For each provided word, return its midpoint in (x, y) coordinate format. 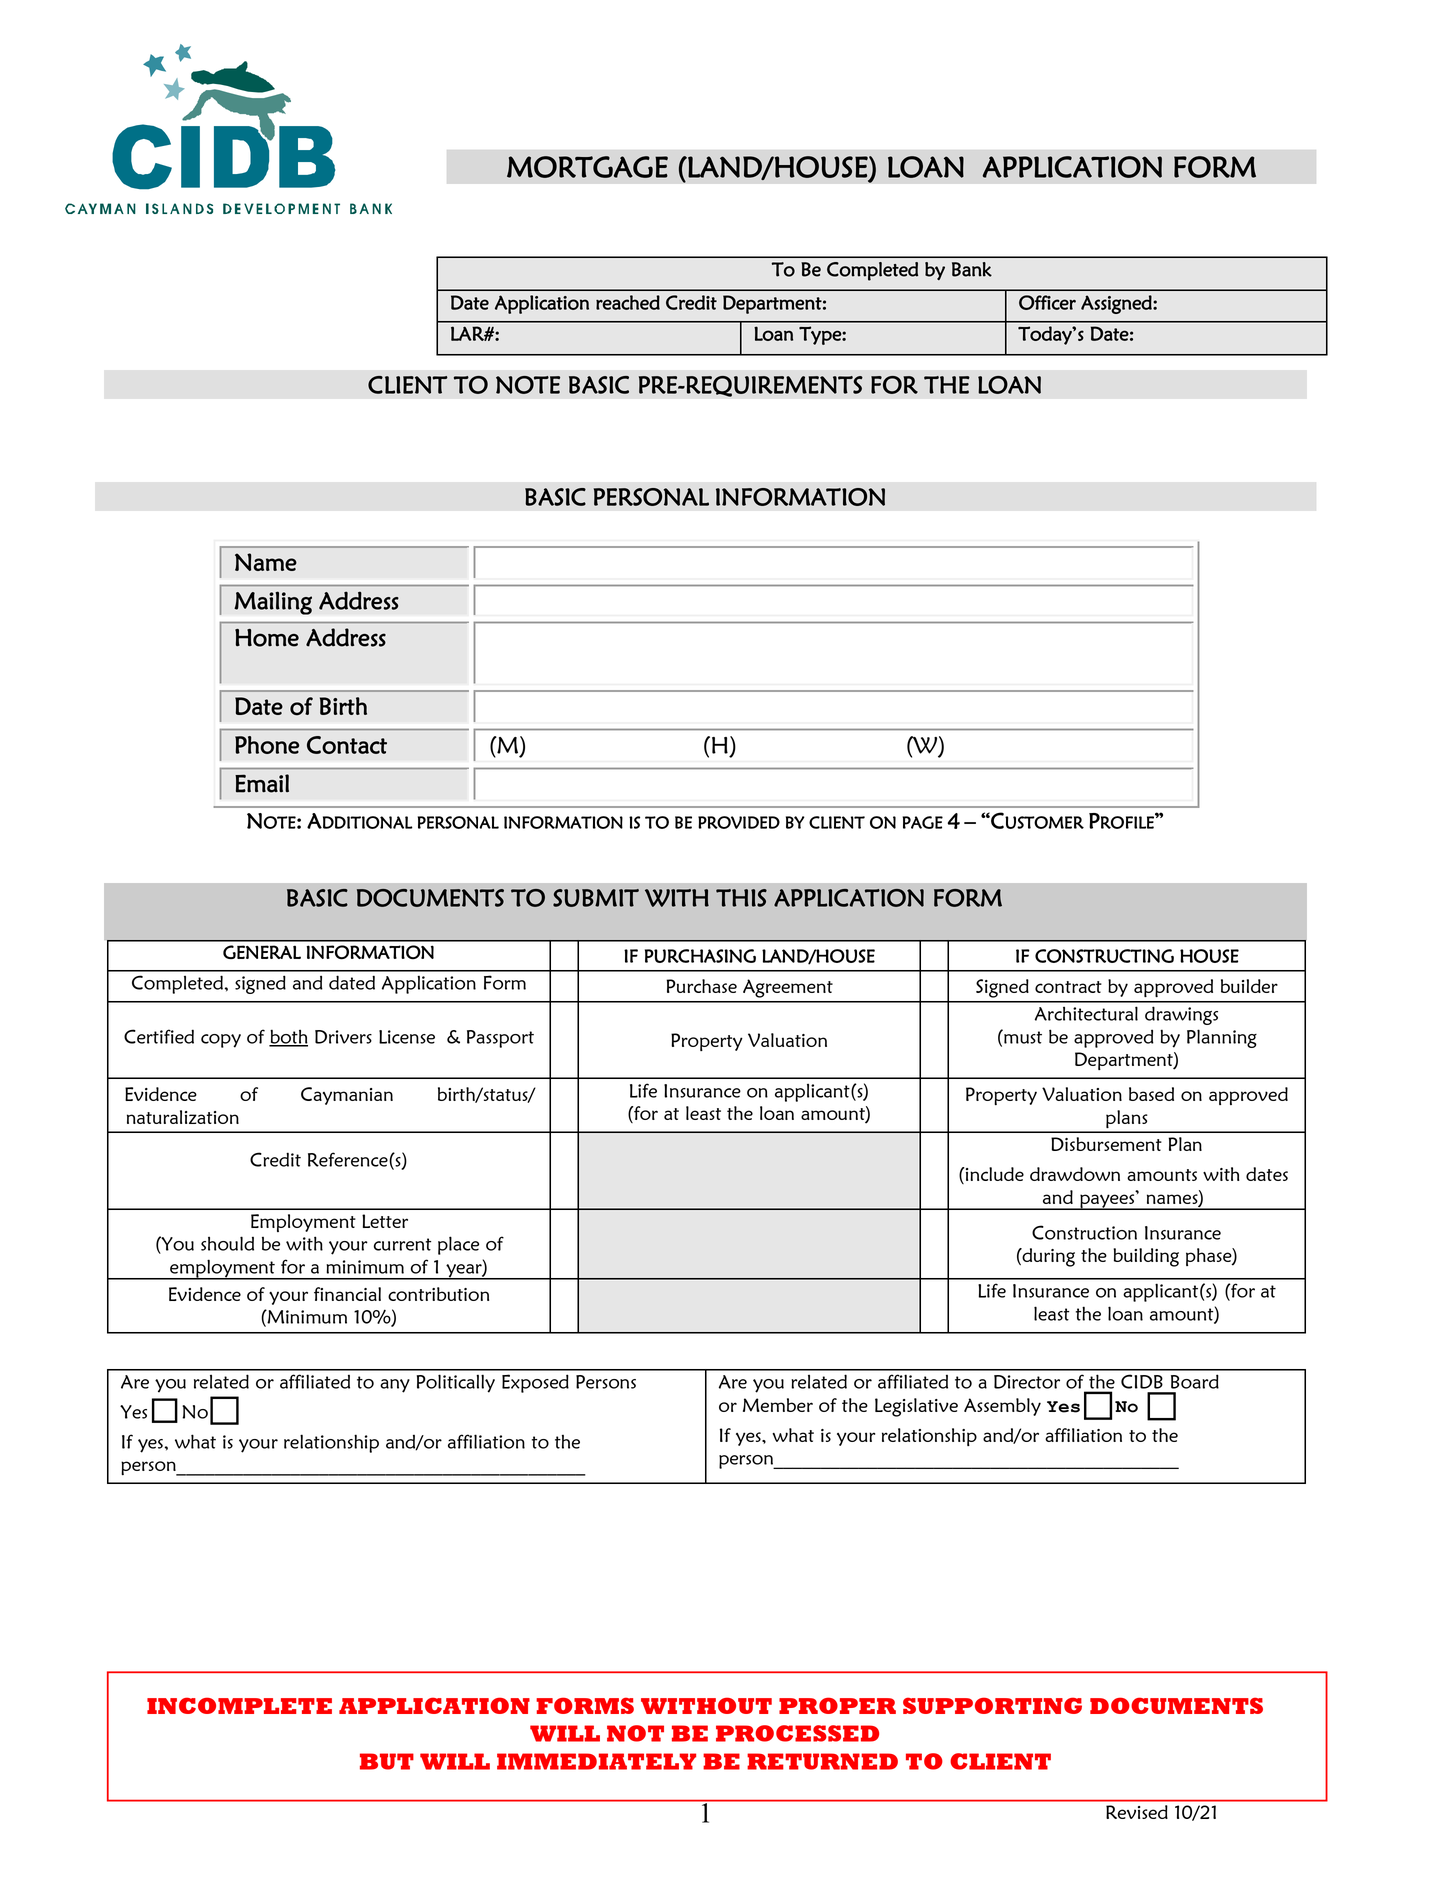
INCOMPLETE (239, 1705)
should (227, 1243)
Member (778, 1405)
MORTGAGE (587, 167)
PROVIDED (739, 822)
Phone (267, 745)
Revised (1136, 1812)
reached (628, 302)
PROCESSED (797, 1733)
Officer (1047, 302)
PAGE (922, 822)
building (1146, 1257)
